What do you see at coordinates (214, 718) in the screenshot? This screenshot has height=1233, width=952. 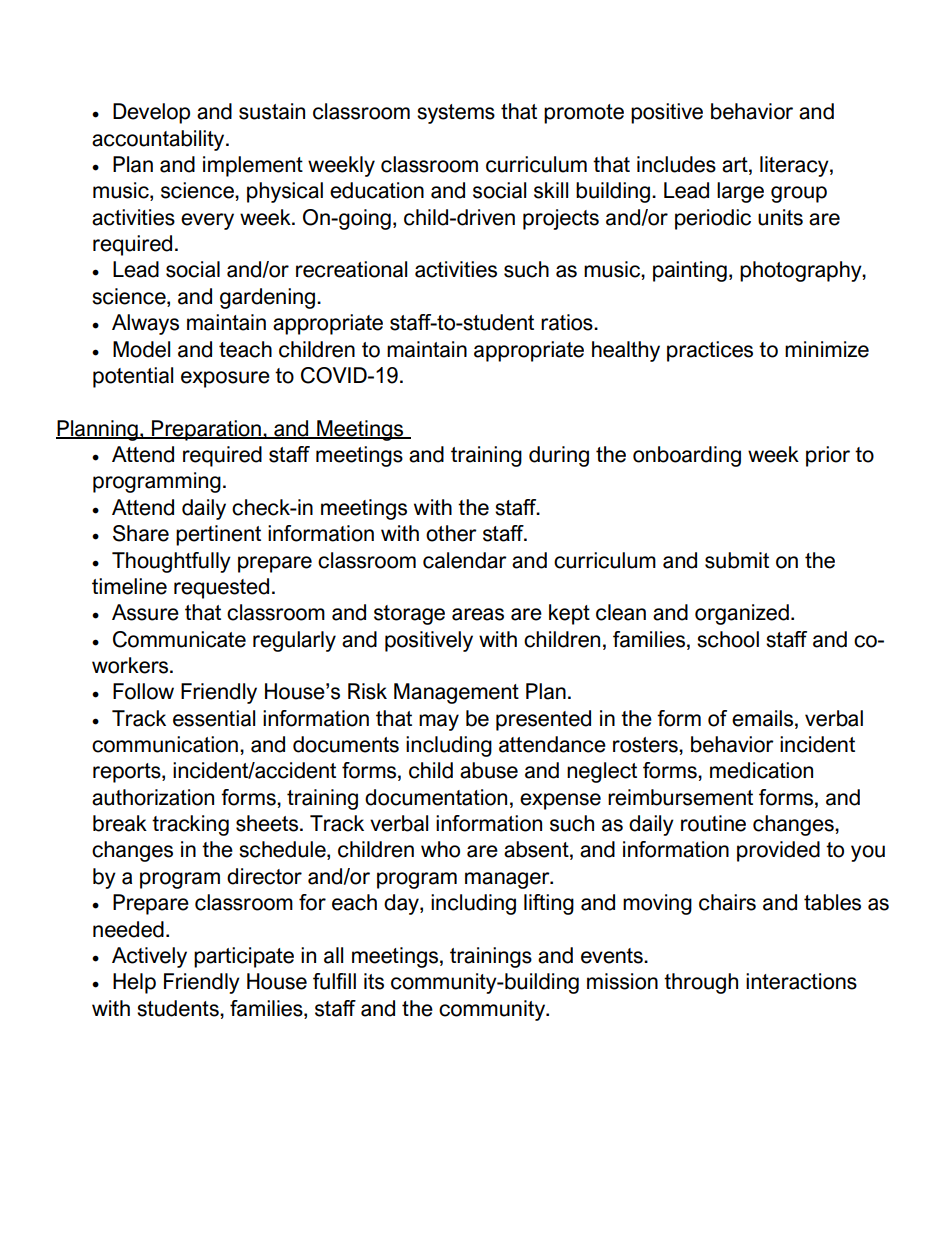 I see `essential` at bounding box center [214, 718].
